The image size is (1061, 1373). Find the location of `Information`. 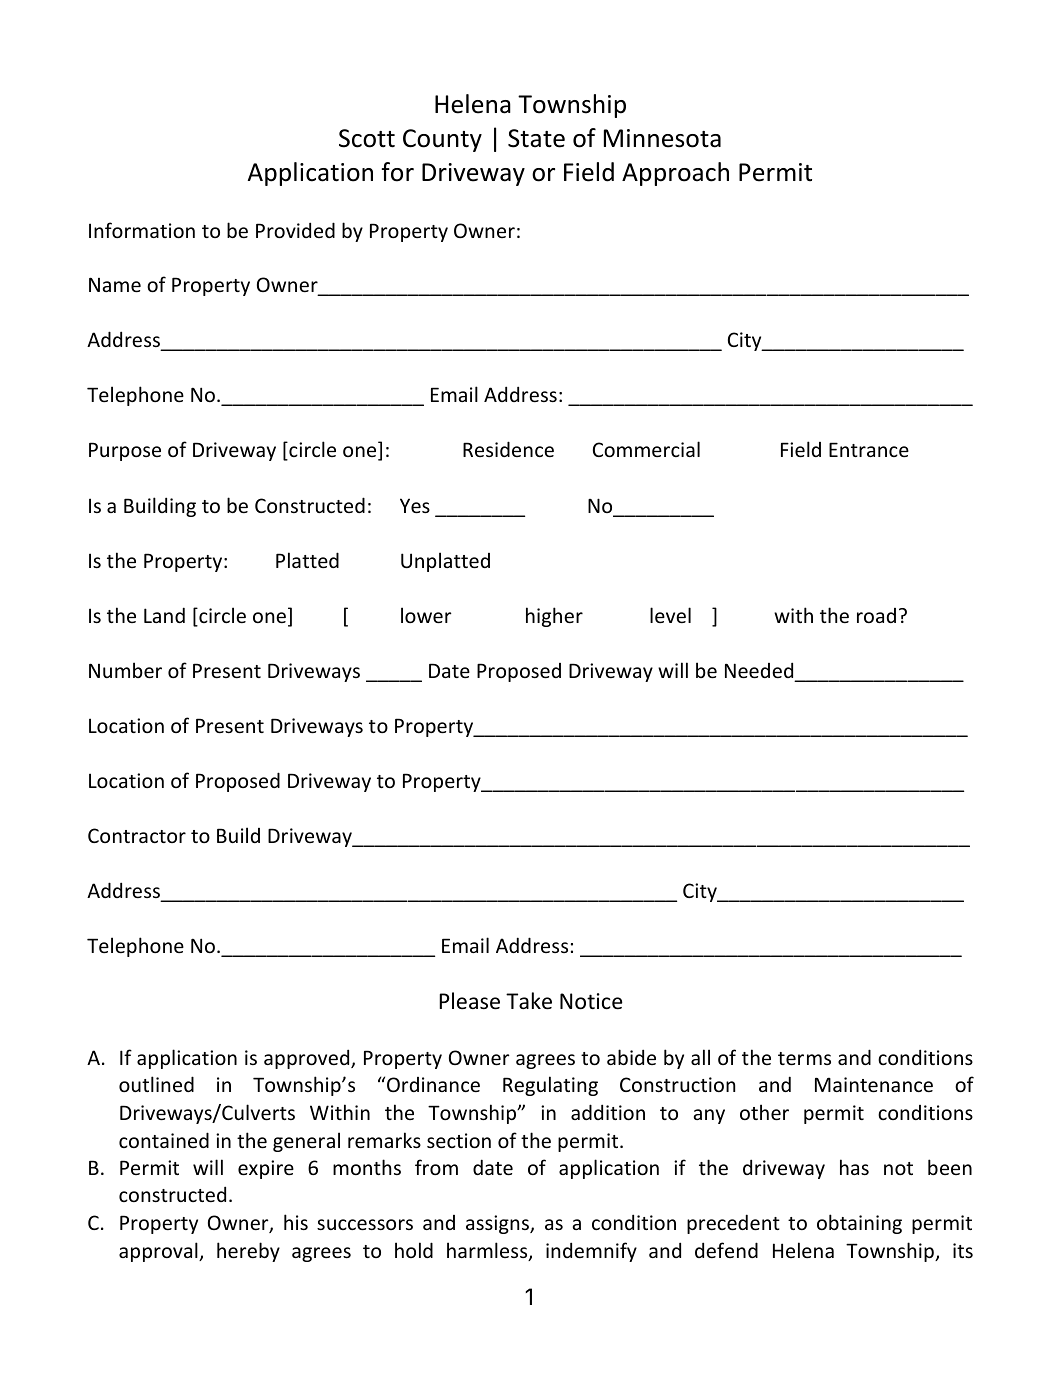

Information is located at coordinates (142, 230).
